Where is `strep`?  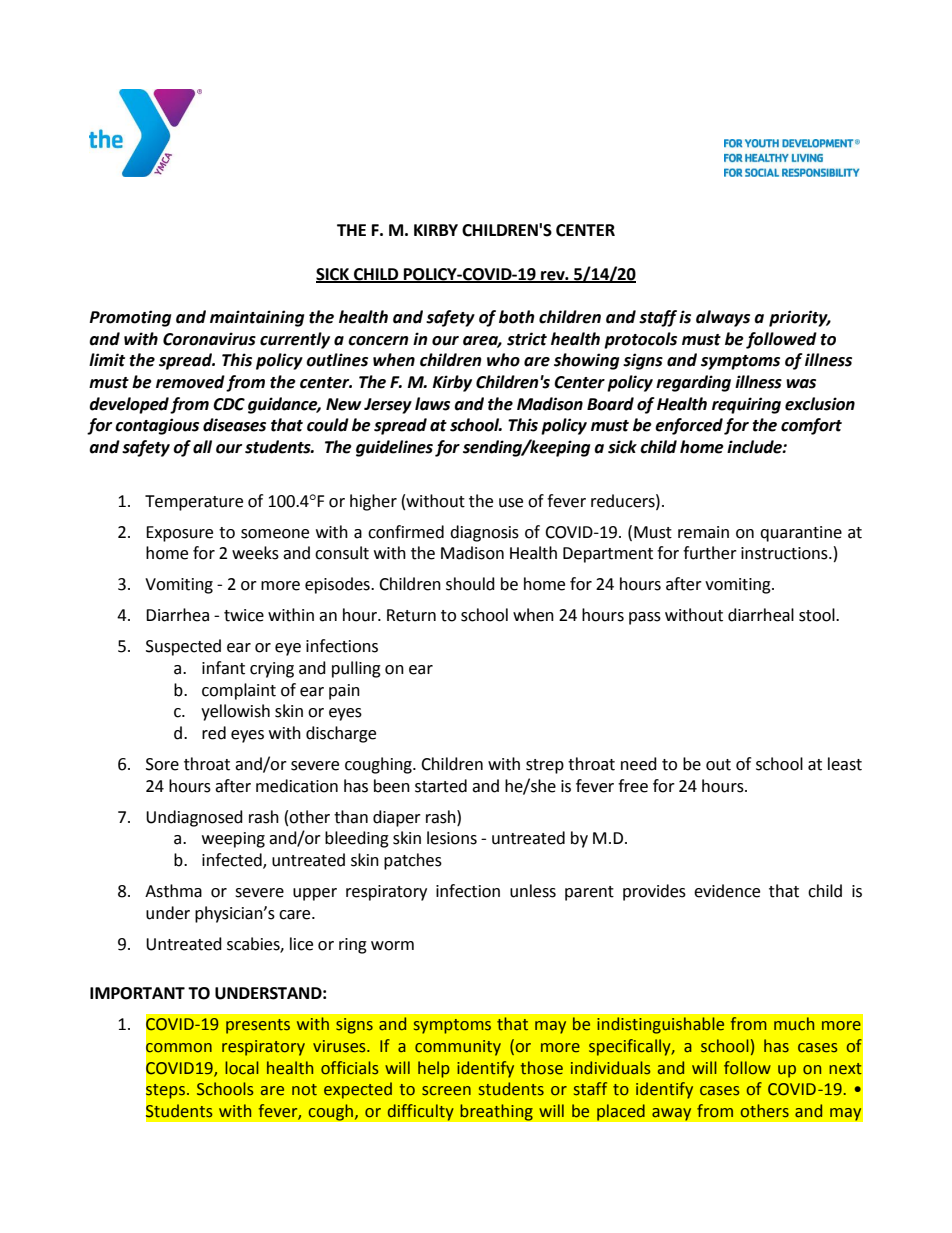 strep is located at coordinates (545, 766).
